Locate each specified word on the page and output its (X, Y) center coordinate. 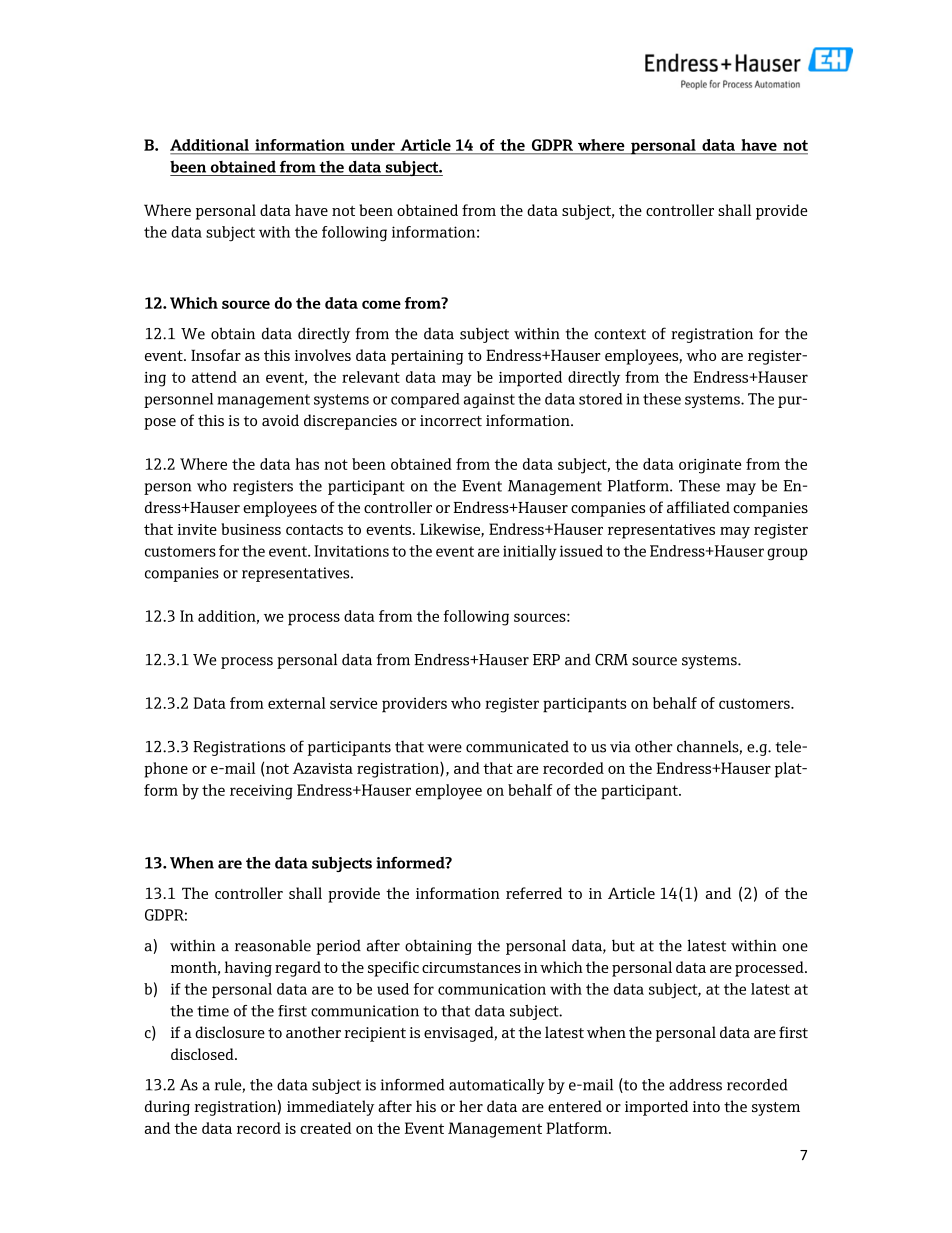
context (620, 334)
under (373, 145)
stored (601, 399)
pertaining (427, 357)
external (297, 703)
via (620, 747)
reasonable (273, 945)
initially (530, 552)
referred (534, 893)
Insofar (216, 355)
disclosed (203, 1054)
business (251, 529)
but (623, 945)
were (444, 748)
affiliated (698, 507)
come (381, 304)
